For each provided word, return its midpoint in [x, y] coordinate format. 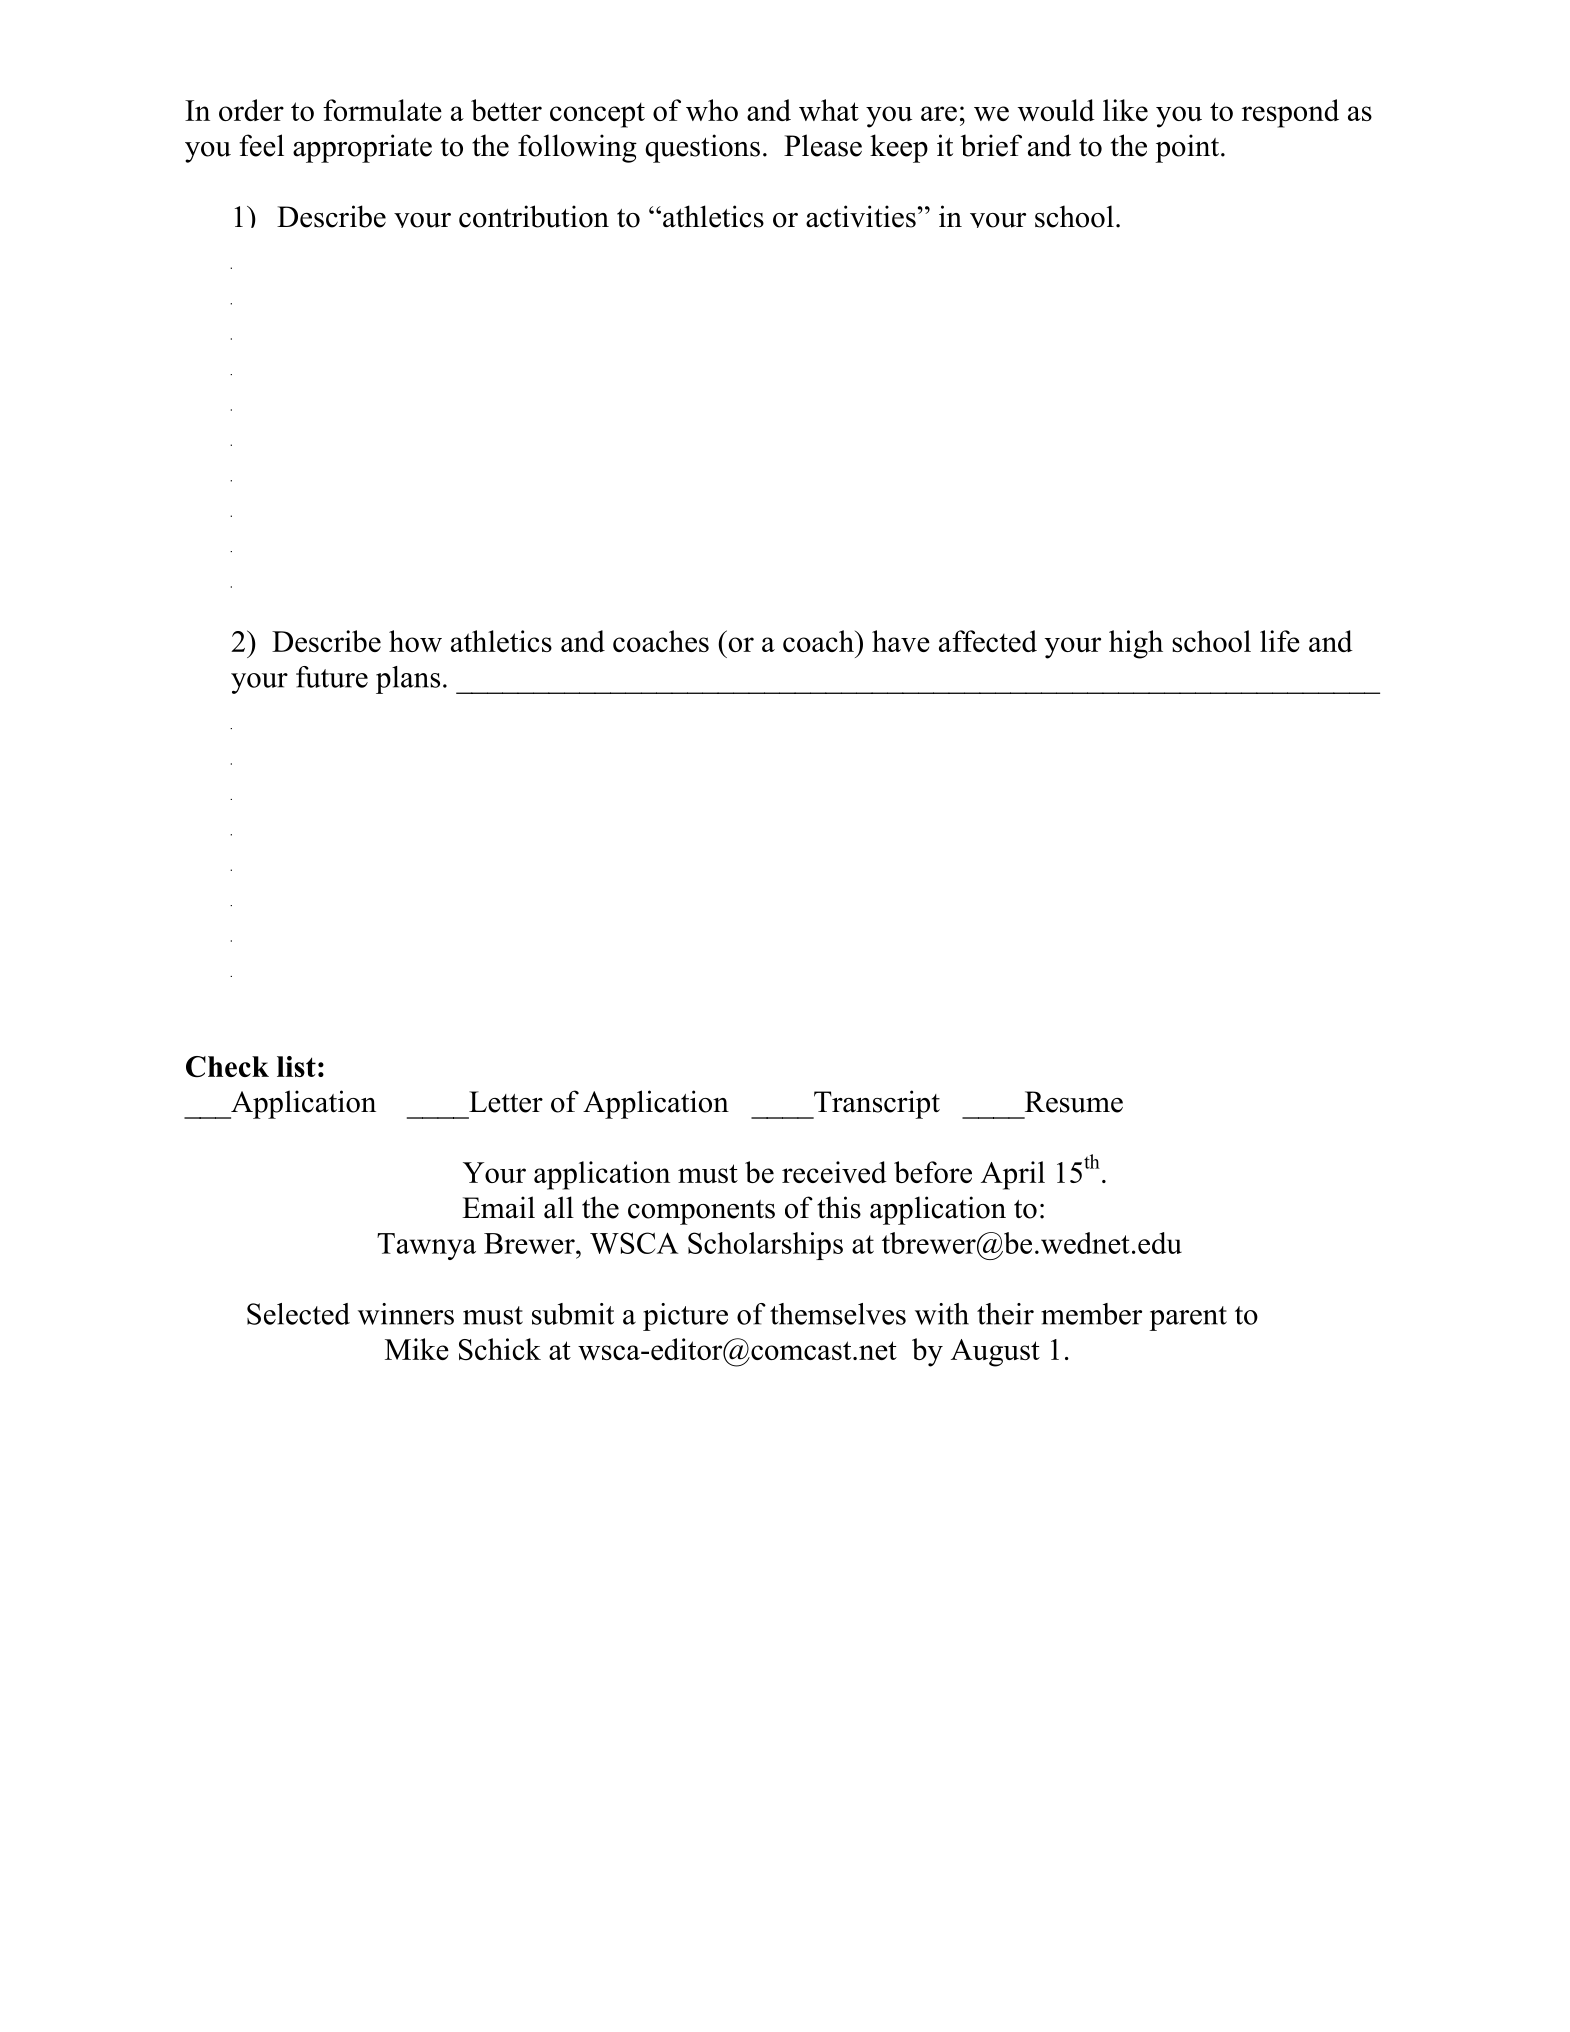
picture [685, 1317]
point [1187, 148]
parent [1188, 1318]
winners [406, 1314]
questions [702, 148]
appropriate [362, 148]
